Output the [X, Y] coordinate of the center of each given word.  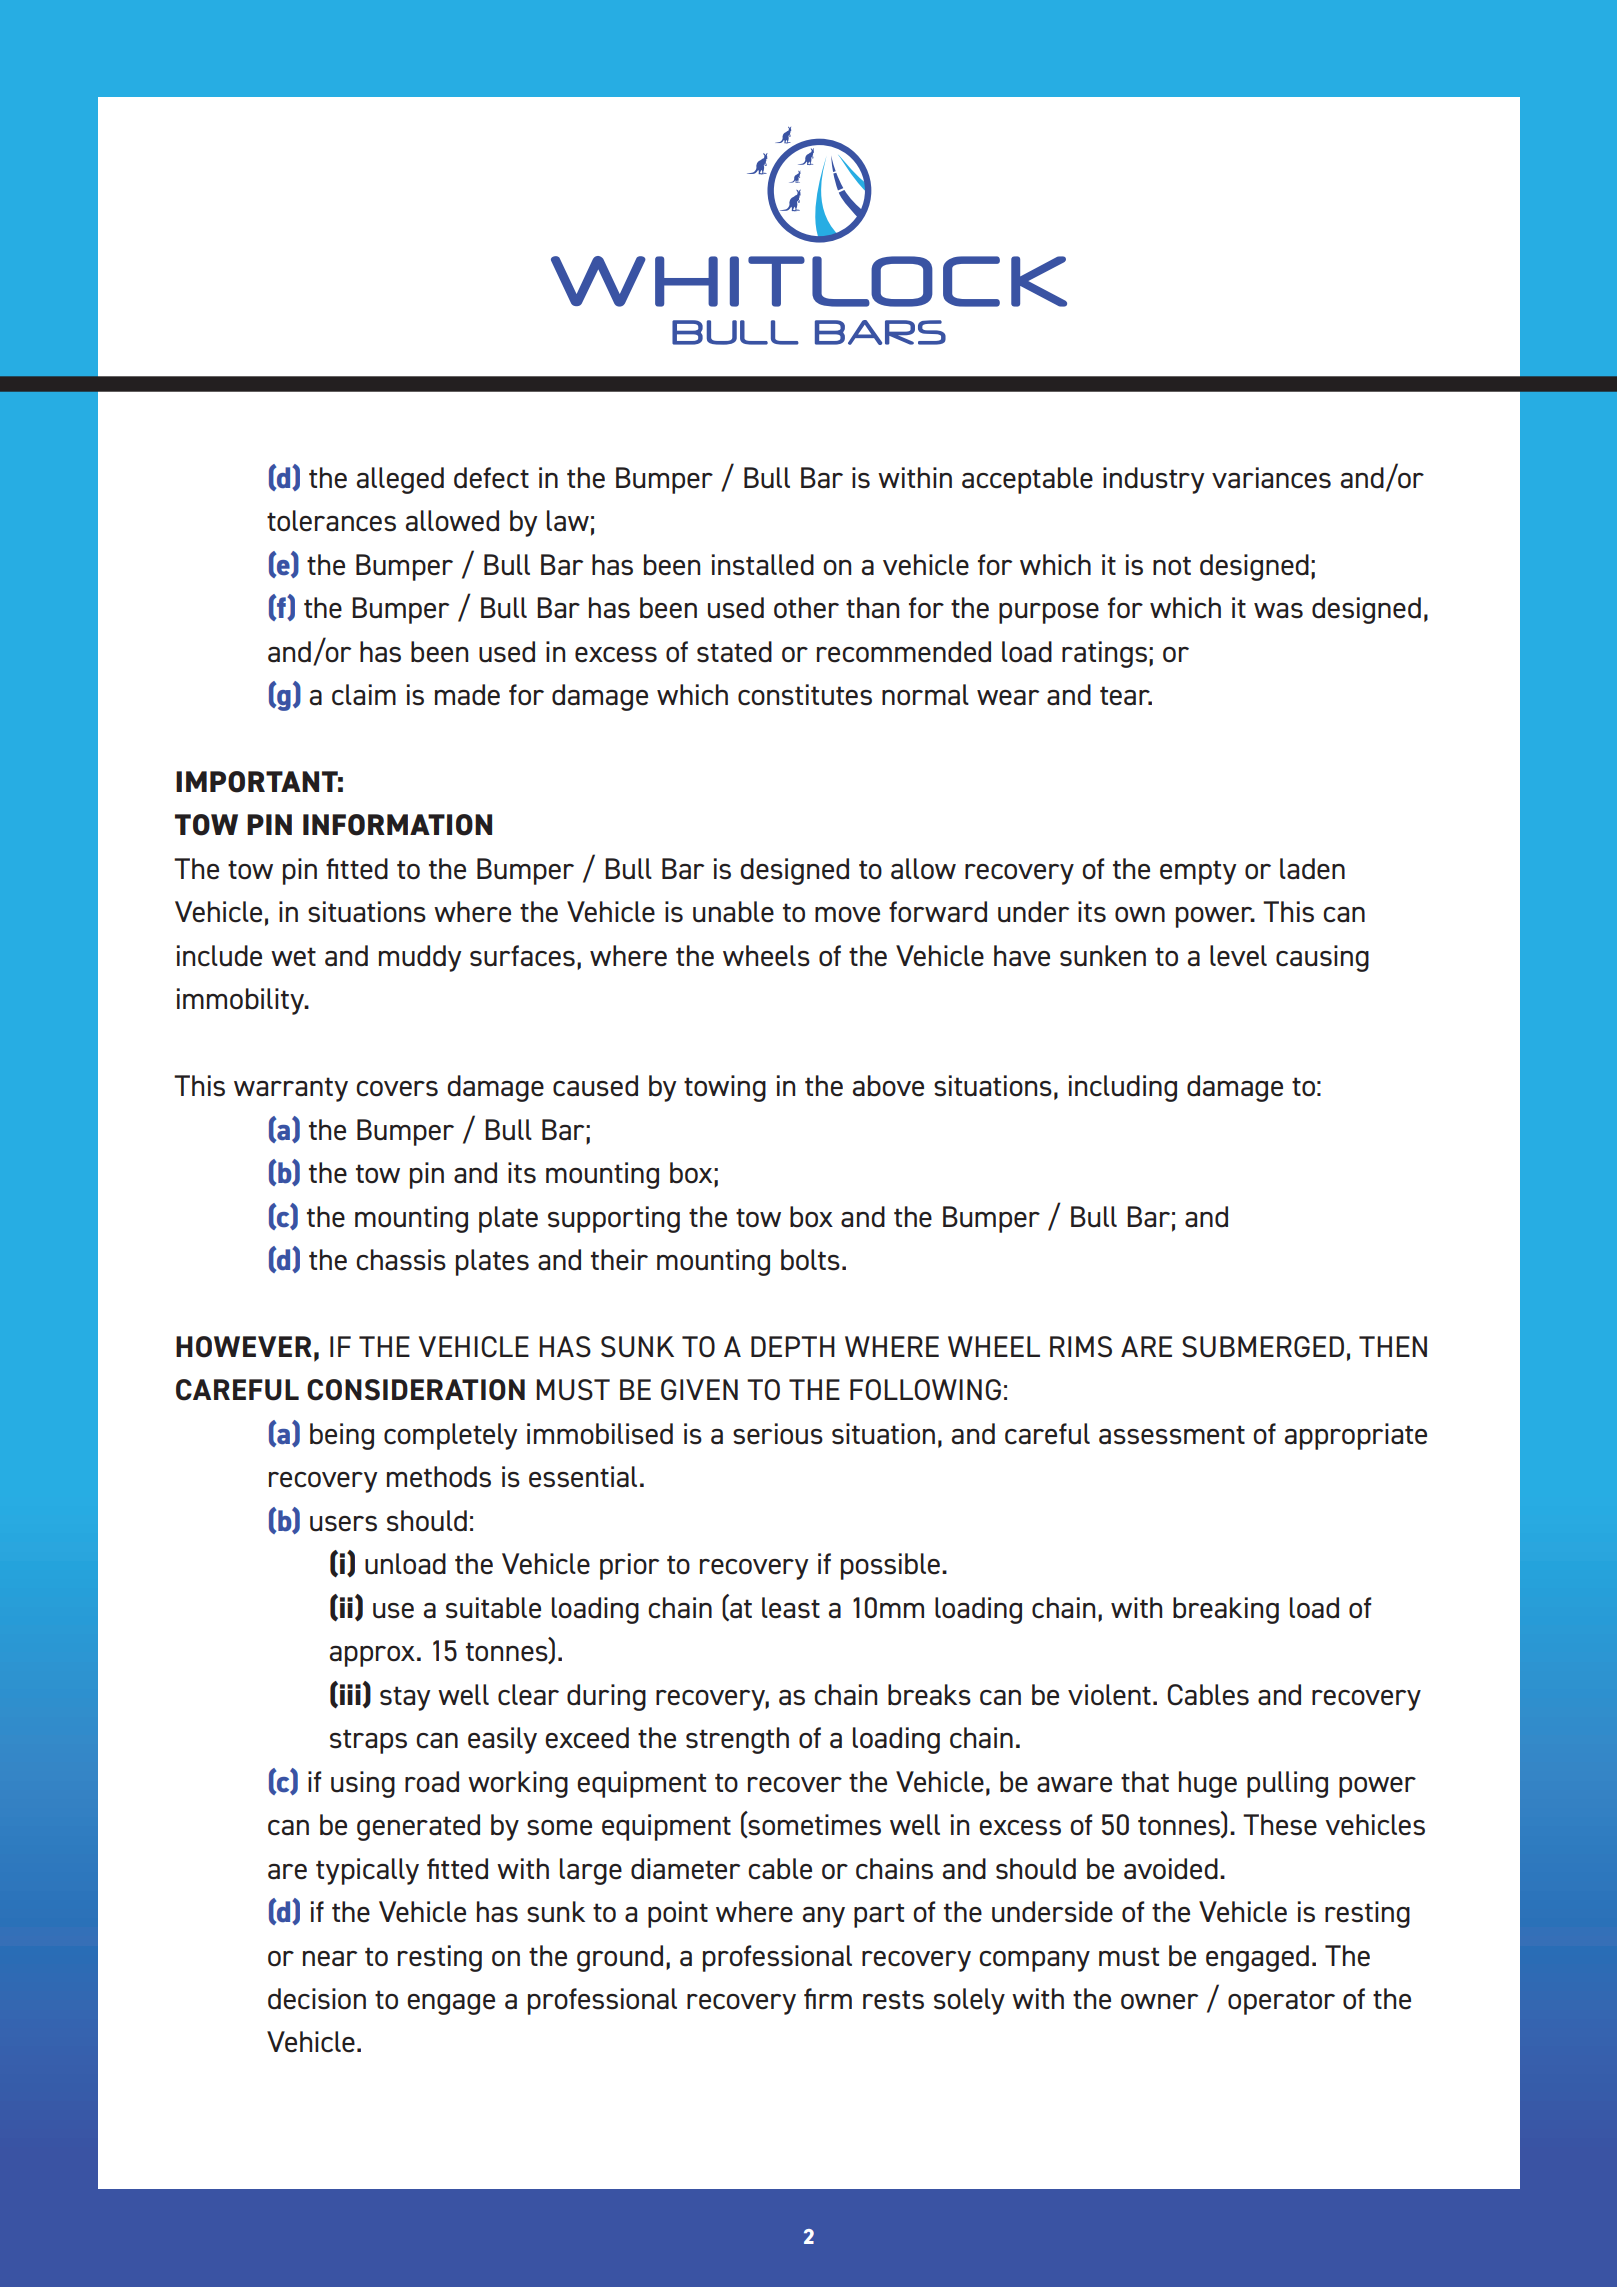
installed [763, 565]
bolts [810, 1260]
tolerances [331, 521]
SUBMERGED [1263, 1347]
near [330, 1959]
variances [1271, 478]
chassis [401, 1260]
